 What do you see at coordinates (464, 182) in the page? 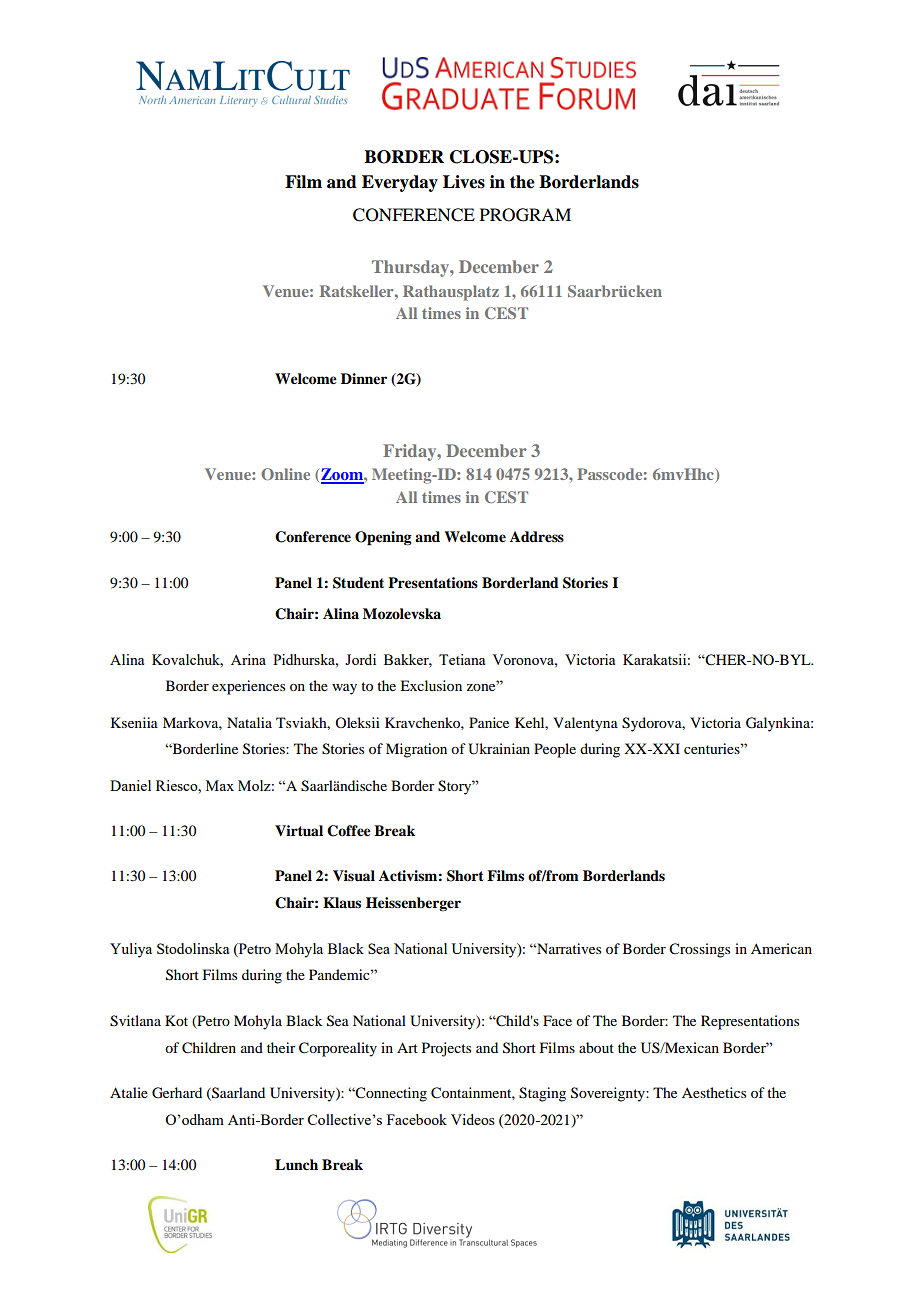
I see `Lives` at bounding box center [464, 182].
